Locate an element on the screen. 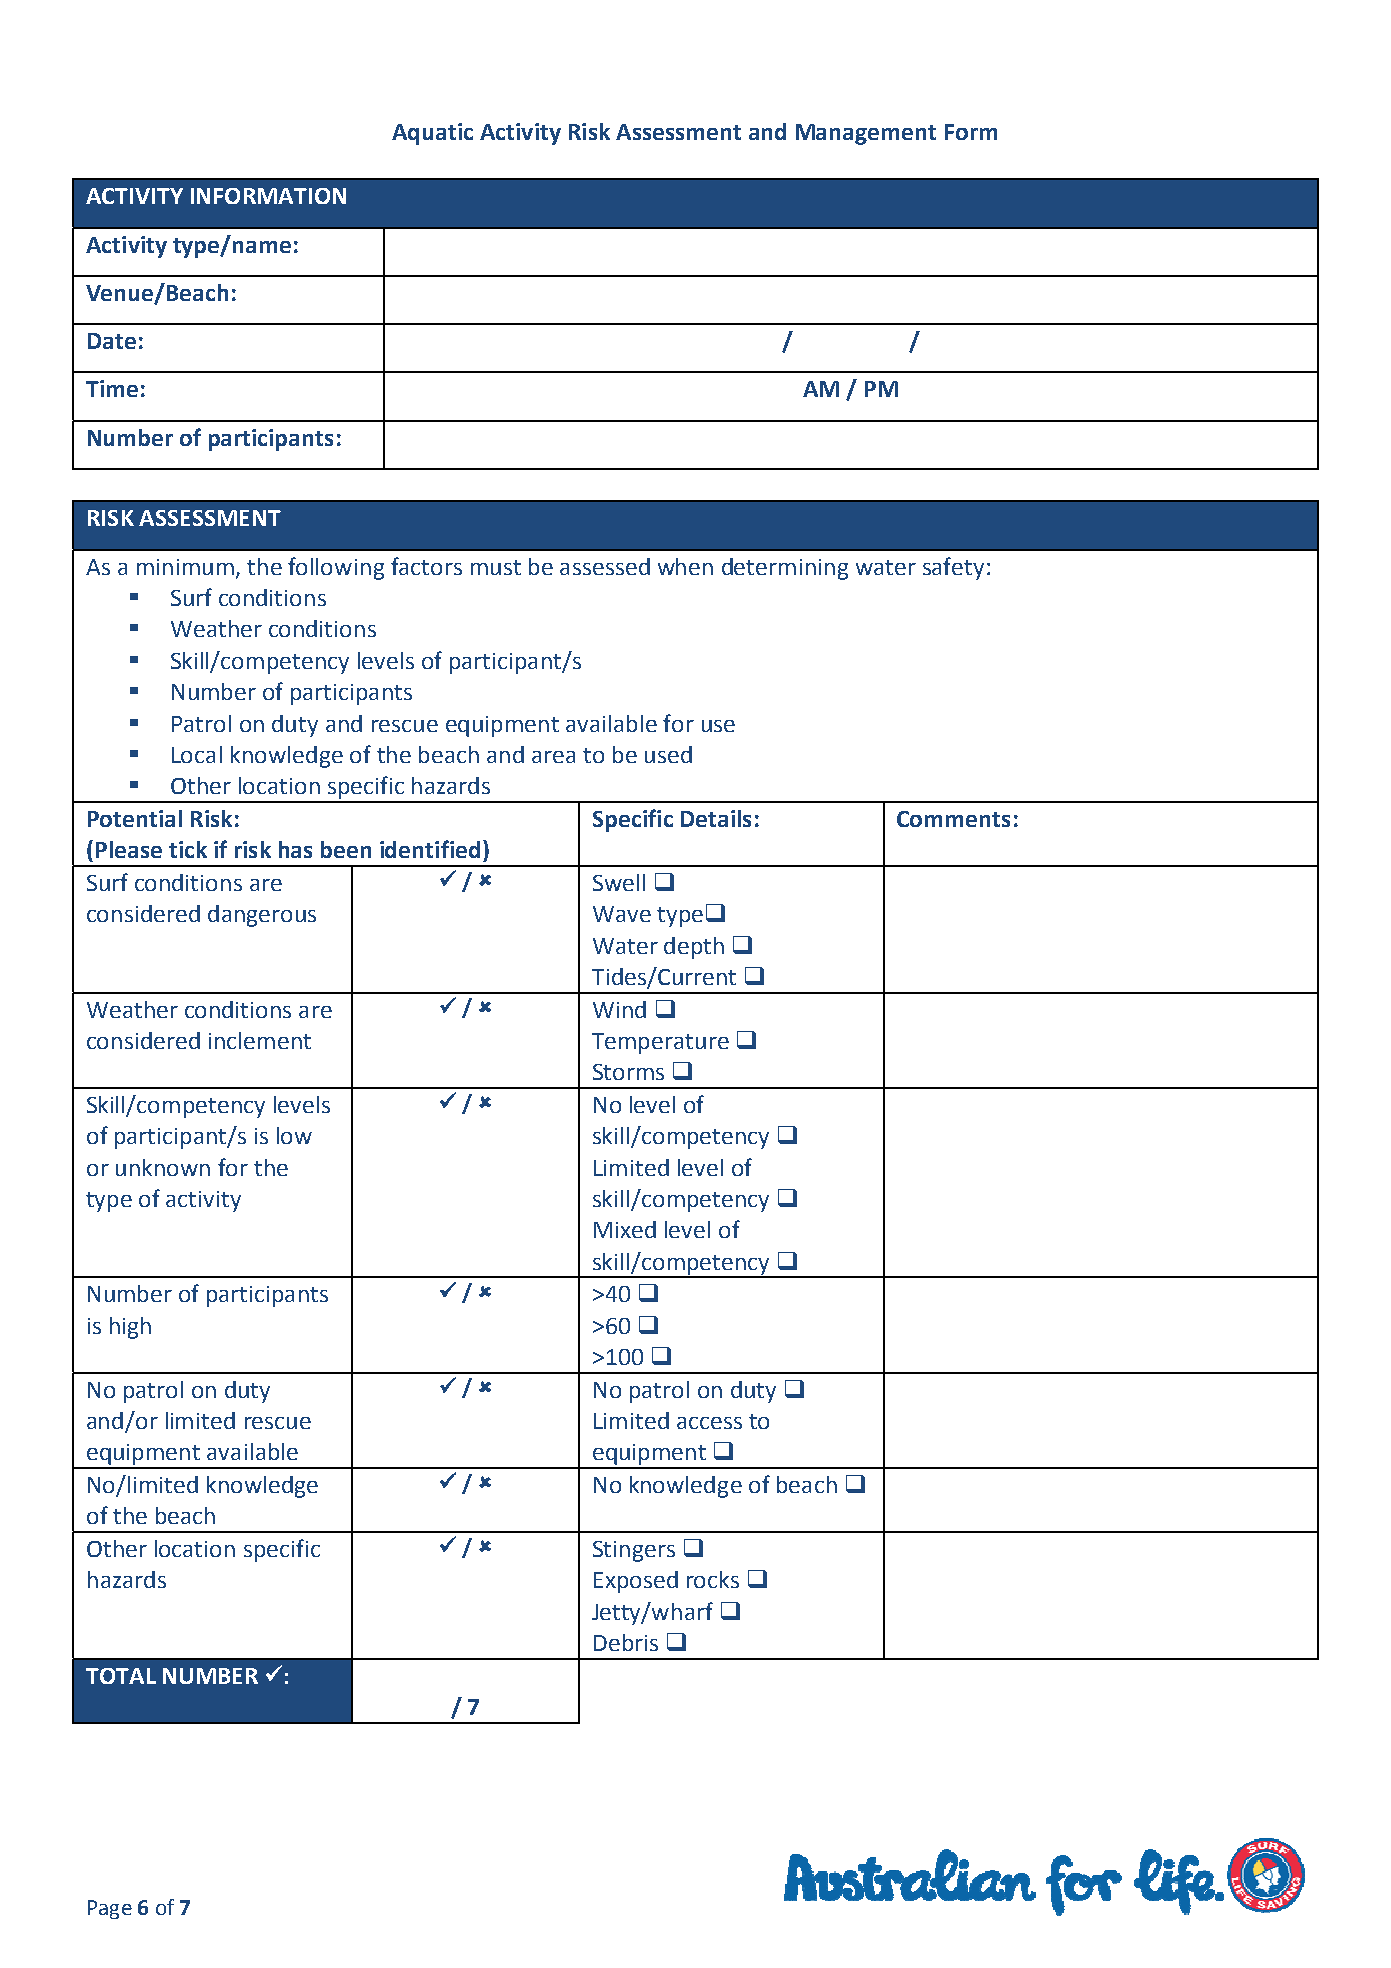 The width and height of the screenshot is (1391, 1968). Comments is located at coordinates (953, 819).
